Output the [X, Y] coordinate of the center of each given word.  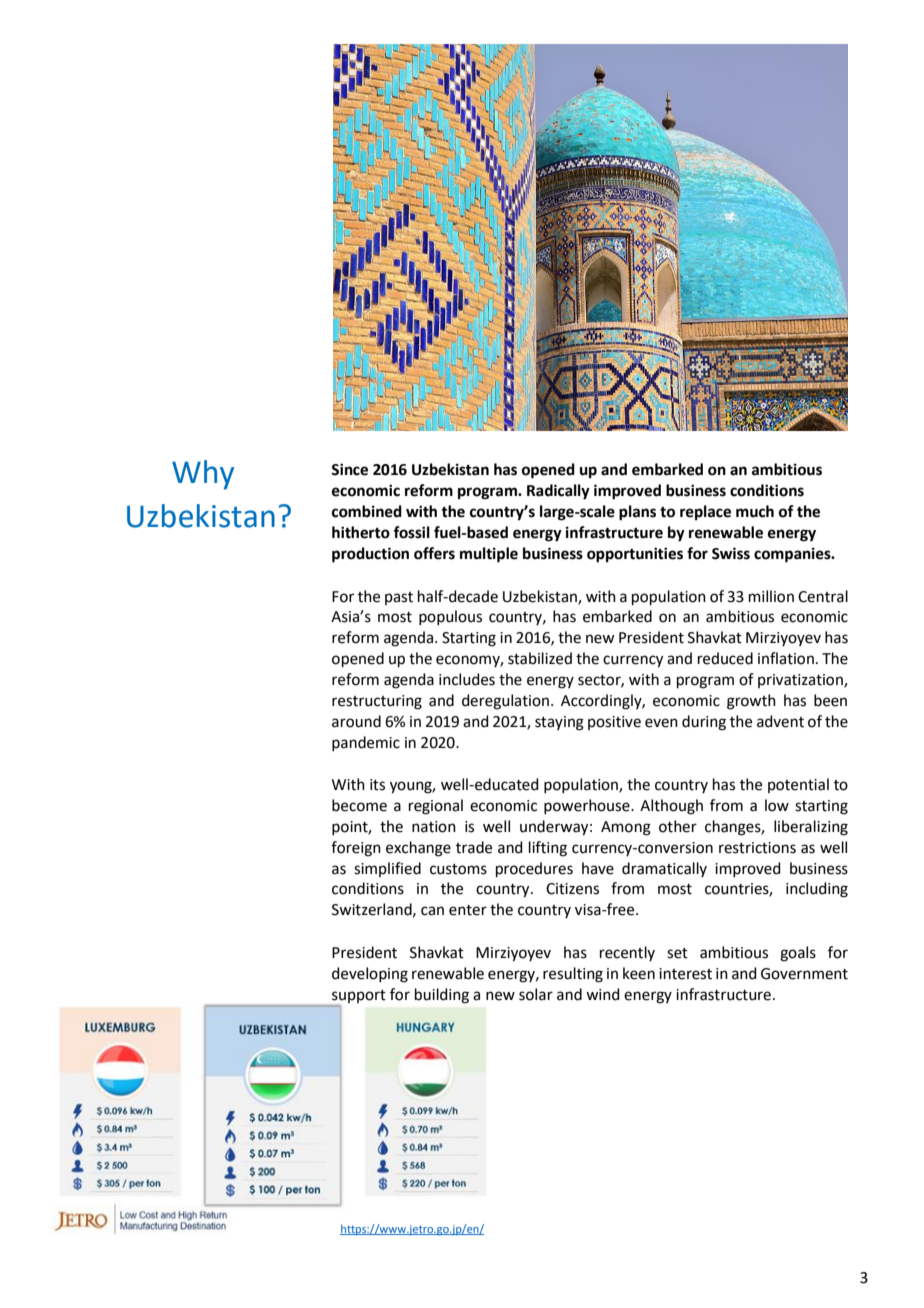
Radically [558, 492]
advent [780, 721]
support [359, 996]
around [356, 721]
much [755, 511]
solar [536, 994]
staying [559, 723]
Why [203, 475]
